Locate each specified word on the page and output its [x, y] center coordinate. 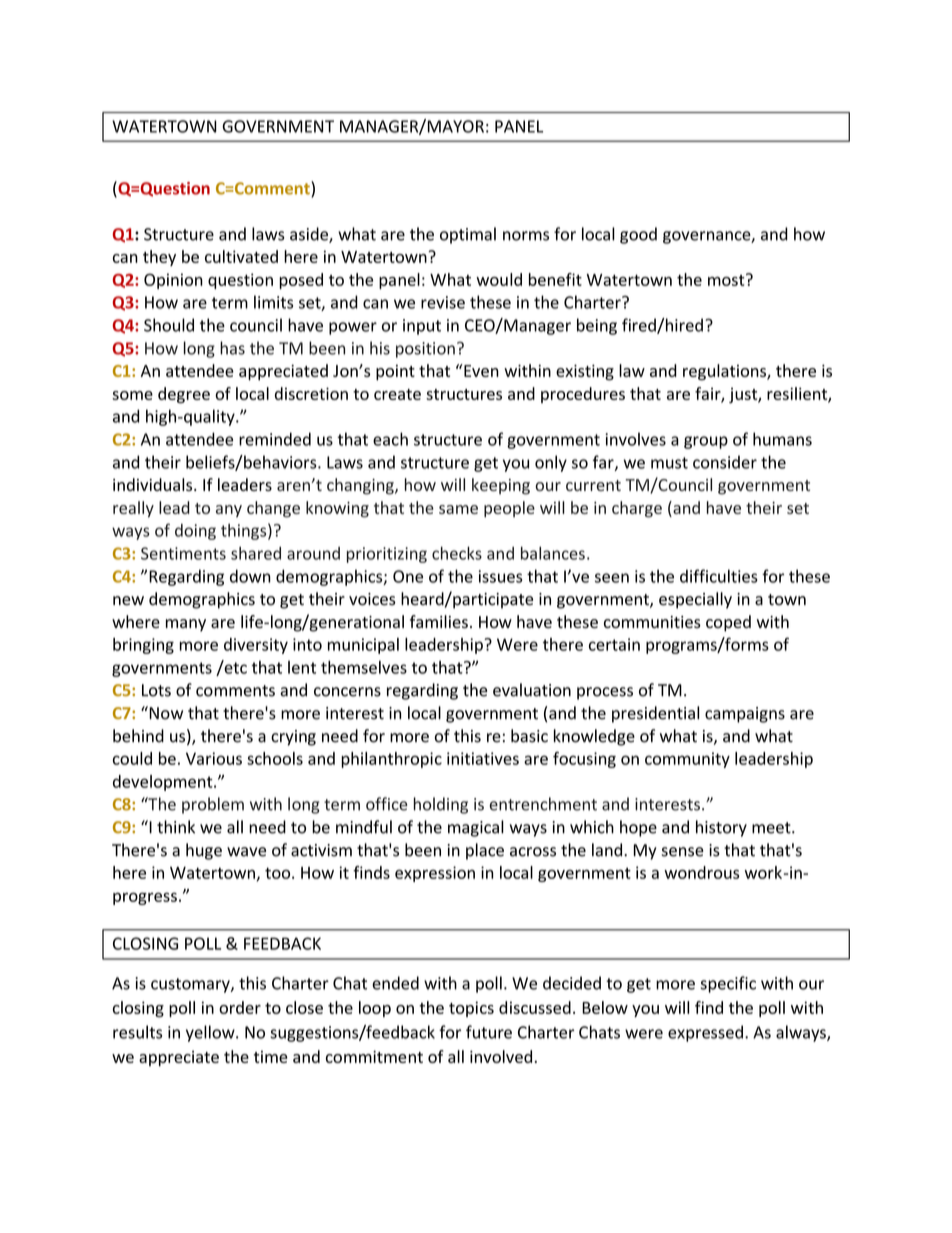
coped [728, 623]
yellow [211, 1033]
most [727, 279]
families [439, 621]
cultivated [241, 256]
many [186, 625]
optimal [468, 235]
